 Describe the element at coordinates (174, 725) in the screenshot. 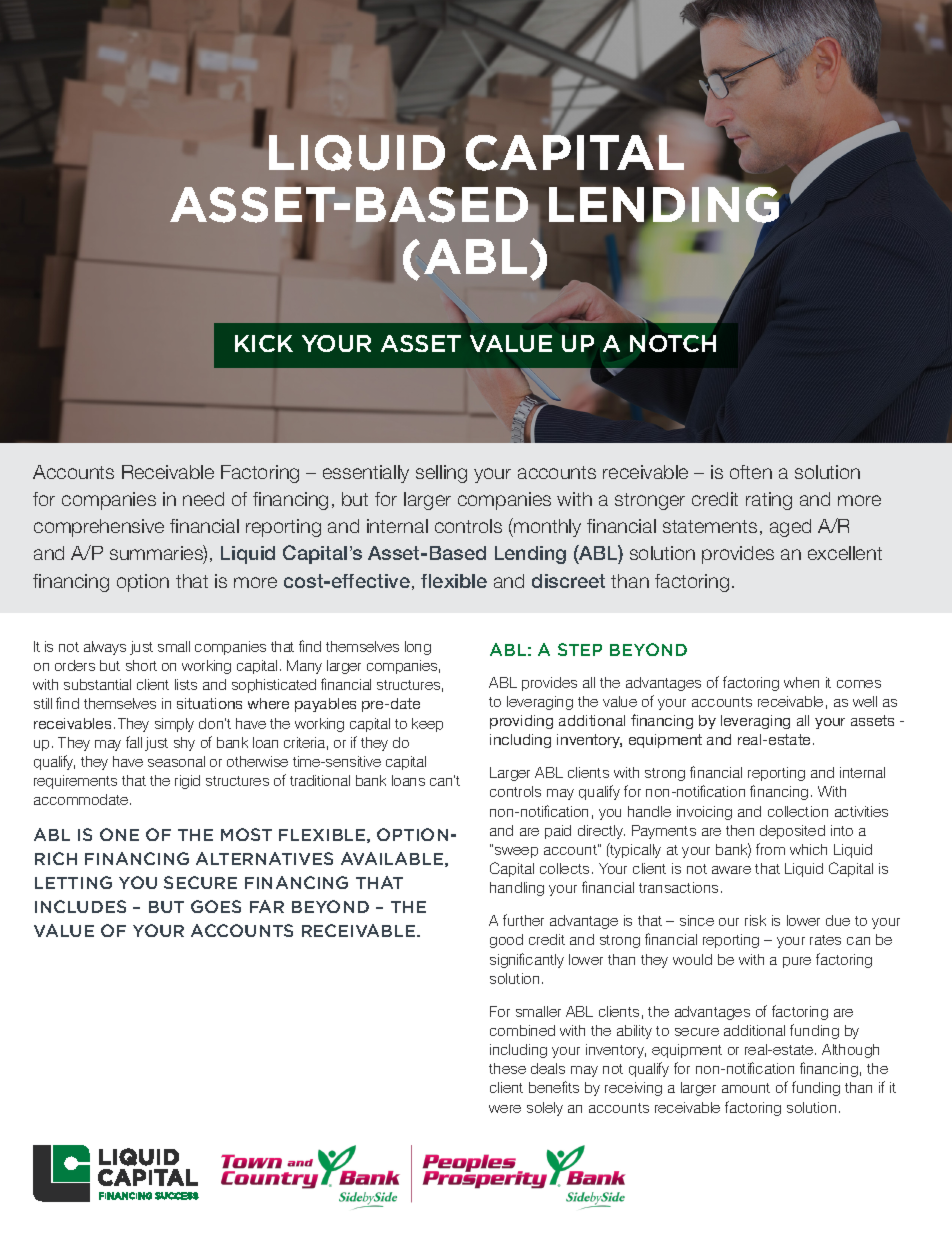

I see `simply` at that location.
